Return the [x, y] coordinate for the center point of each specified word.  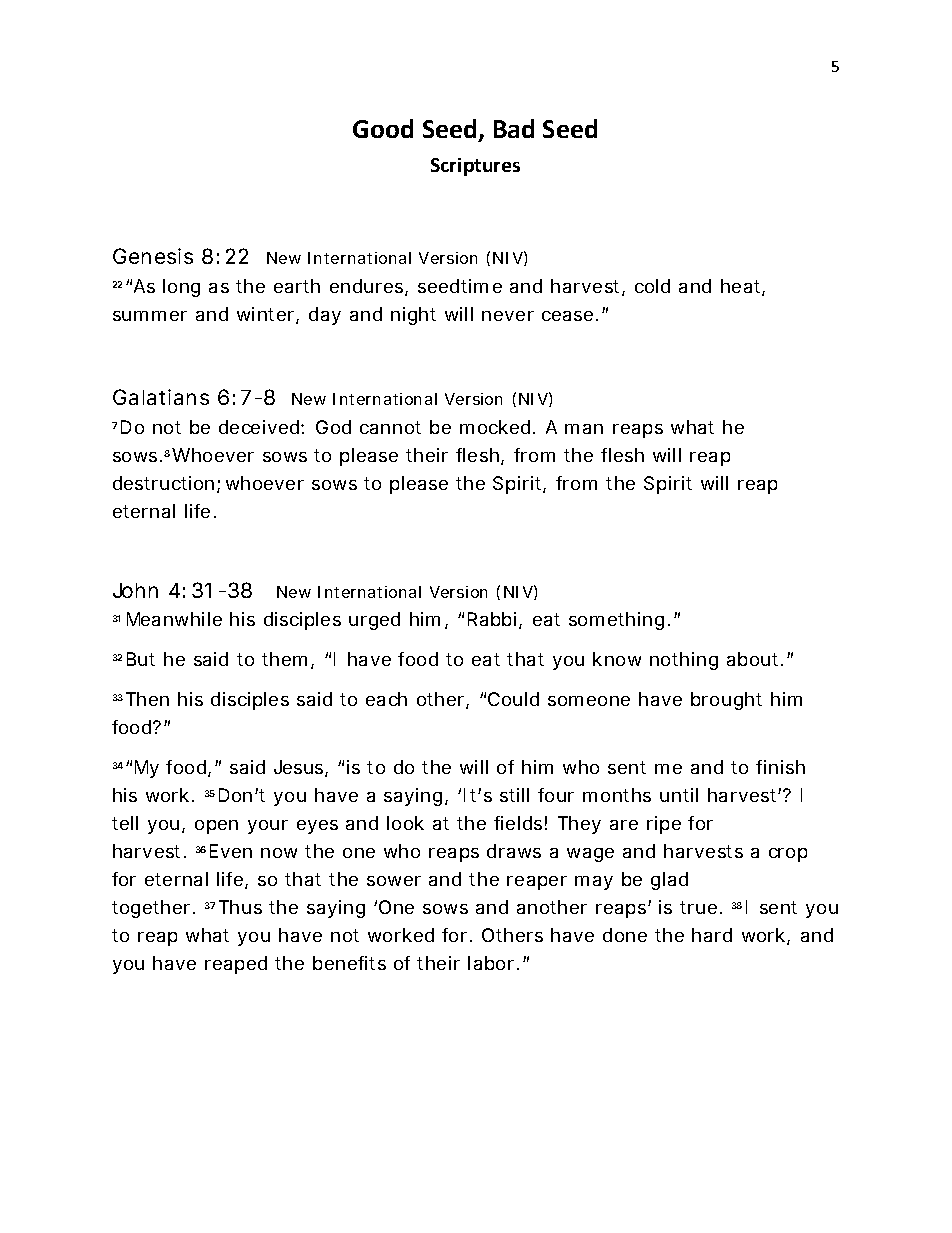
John [135, 590]
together [153, 909]
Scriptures [475, 167]
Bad [514, 128]
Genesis [153, 256]
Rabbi [492, 619]
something [616, 621]
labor [491, 963]
